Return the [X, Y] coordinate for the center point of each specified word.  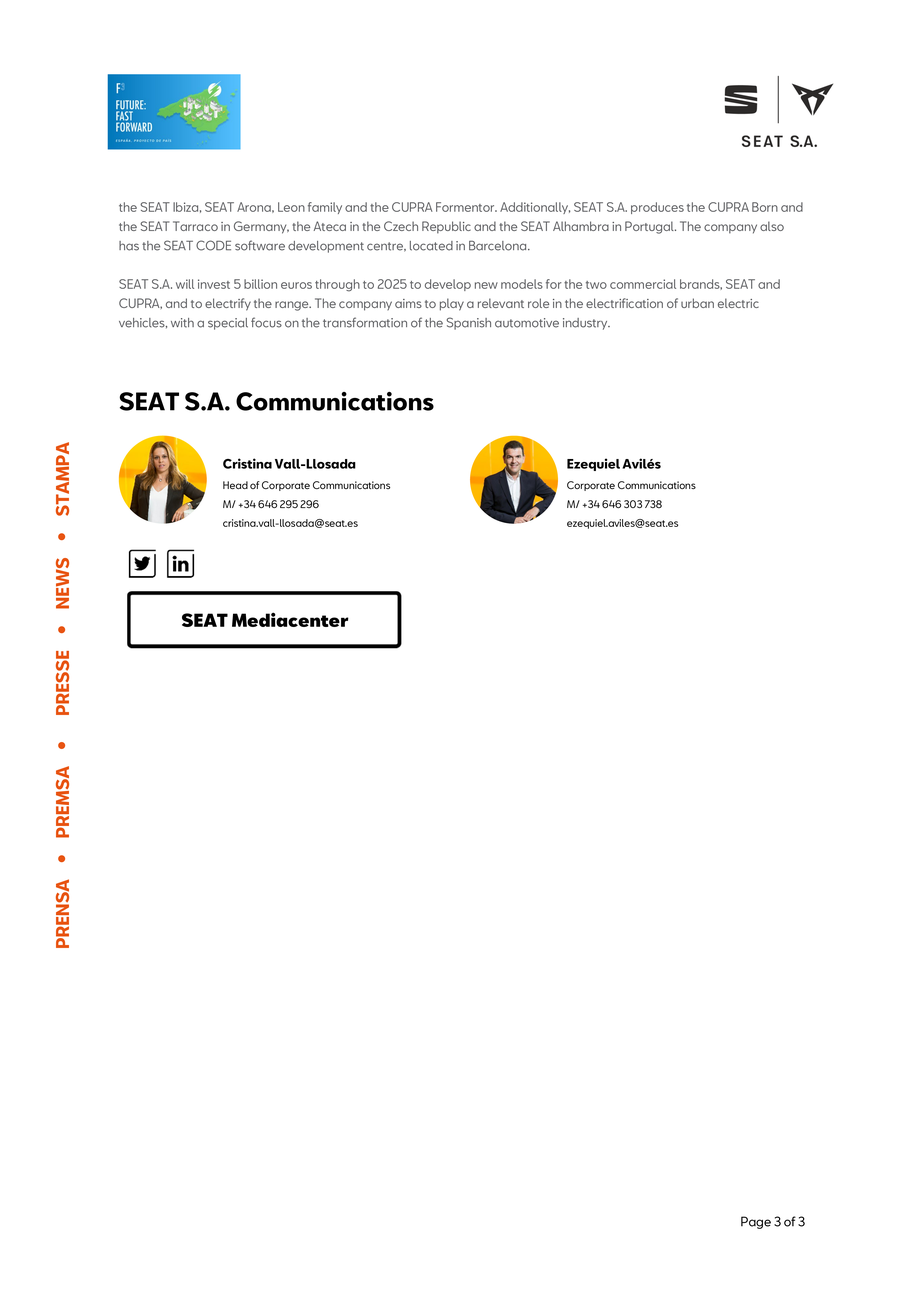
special [228, 324]
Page [756, 1222]
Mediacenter [290, 619]
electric [738, 303]
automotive [527, 323]
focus [266, 322]
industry [586, 324]
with [182, 323]
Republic [446, 227]
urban [697, 303]
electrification [624, 303]
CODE [213, 245]
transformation [365, 322]
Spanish [469, 323]
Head [235, 485]
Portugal [650, 227]
